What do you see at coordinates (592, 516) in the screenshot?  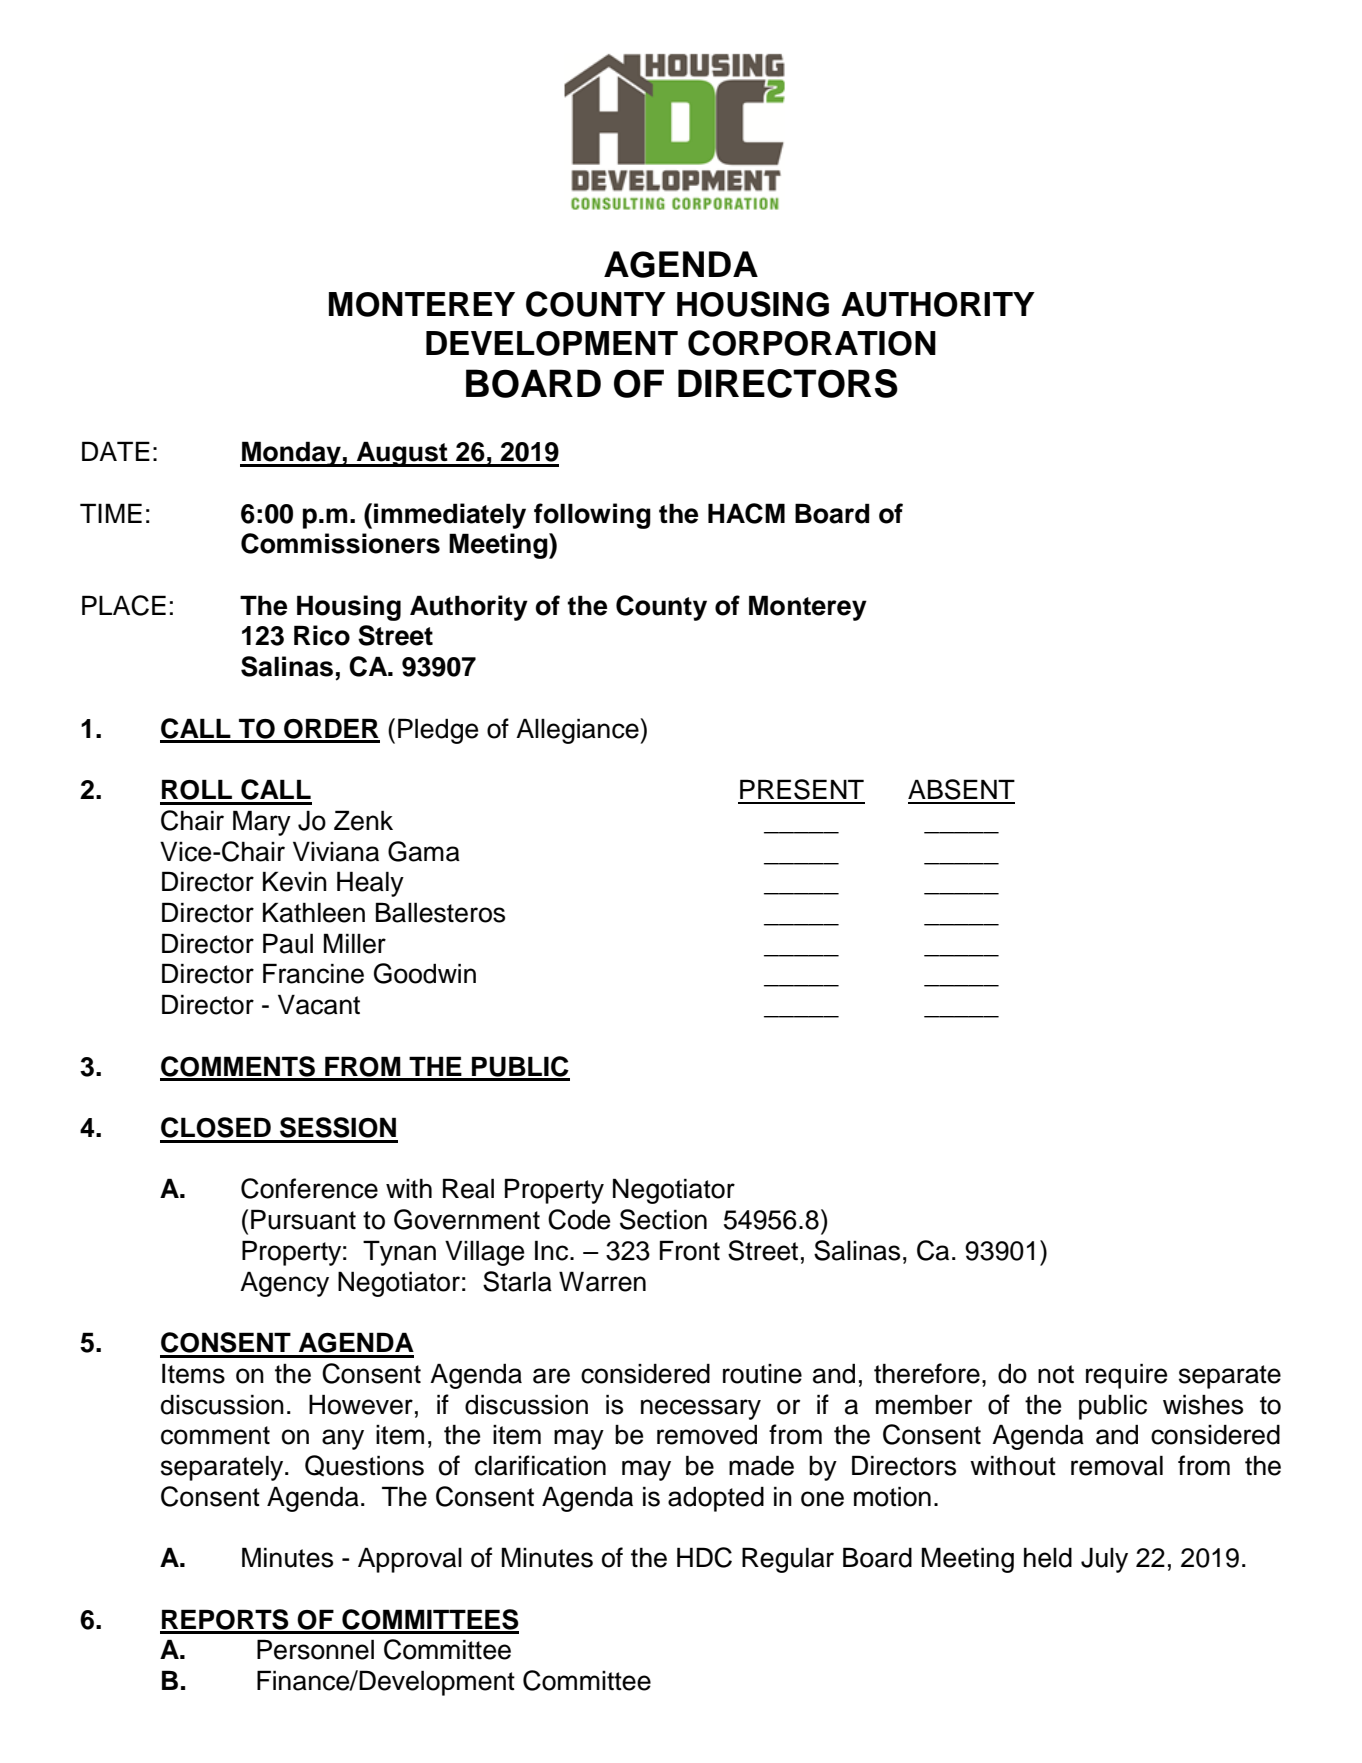 I see `following` at bounding box center [592, 516].
